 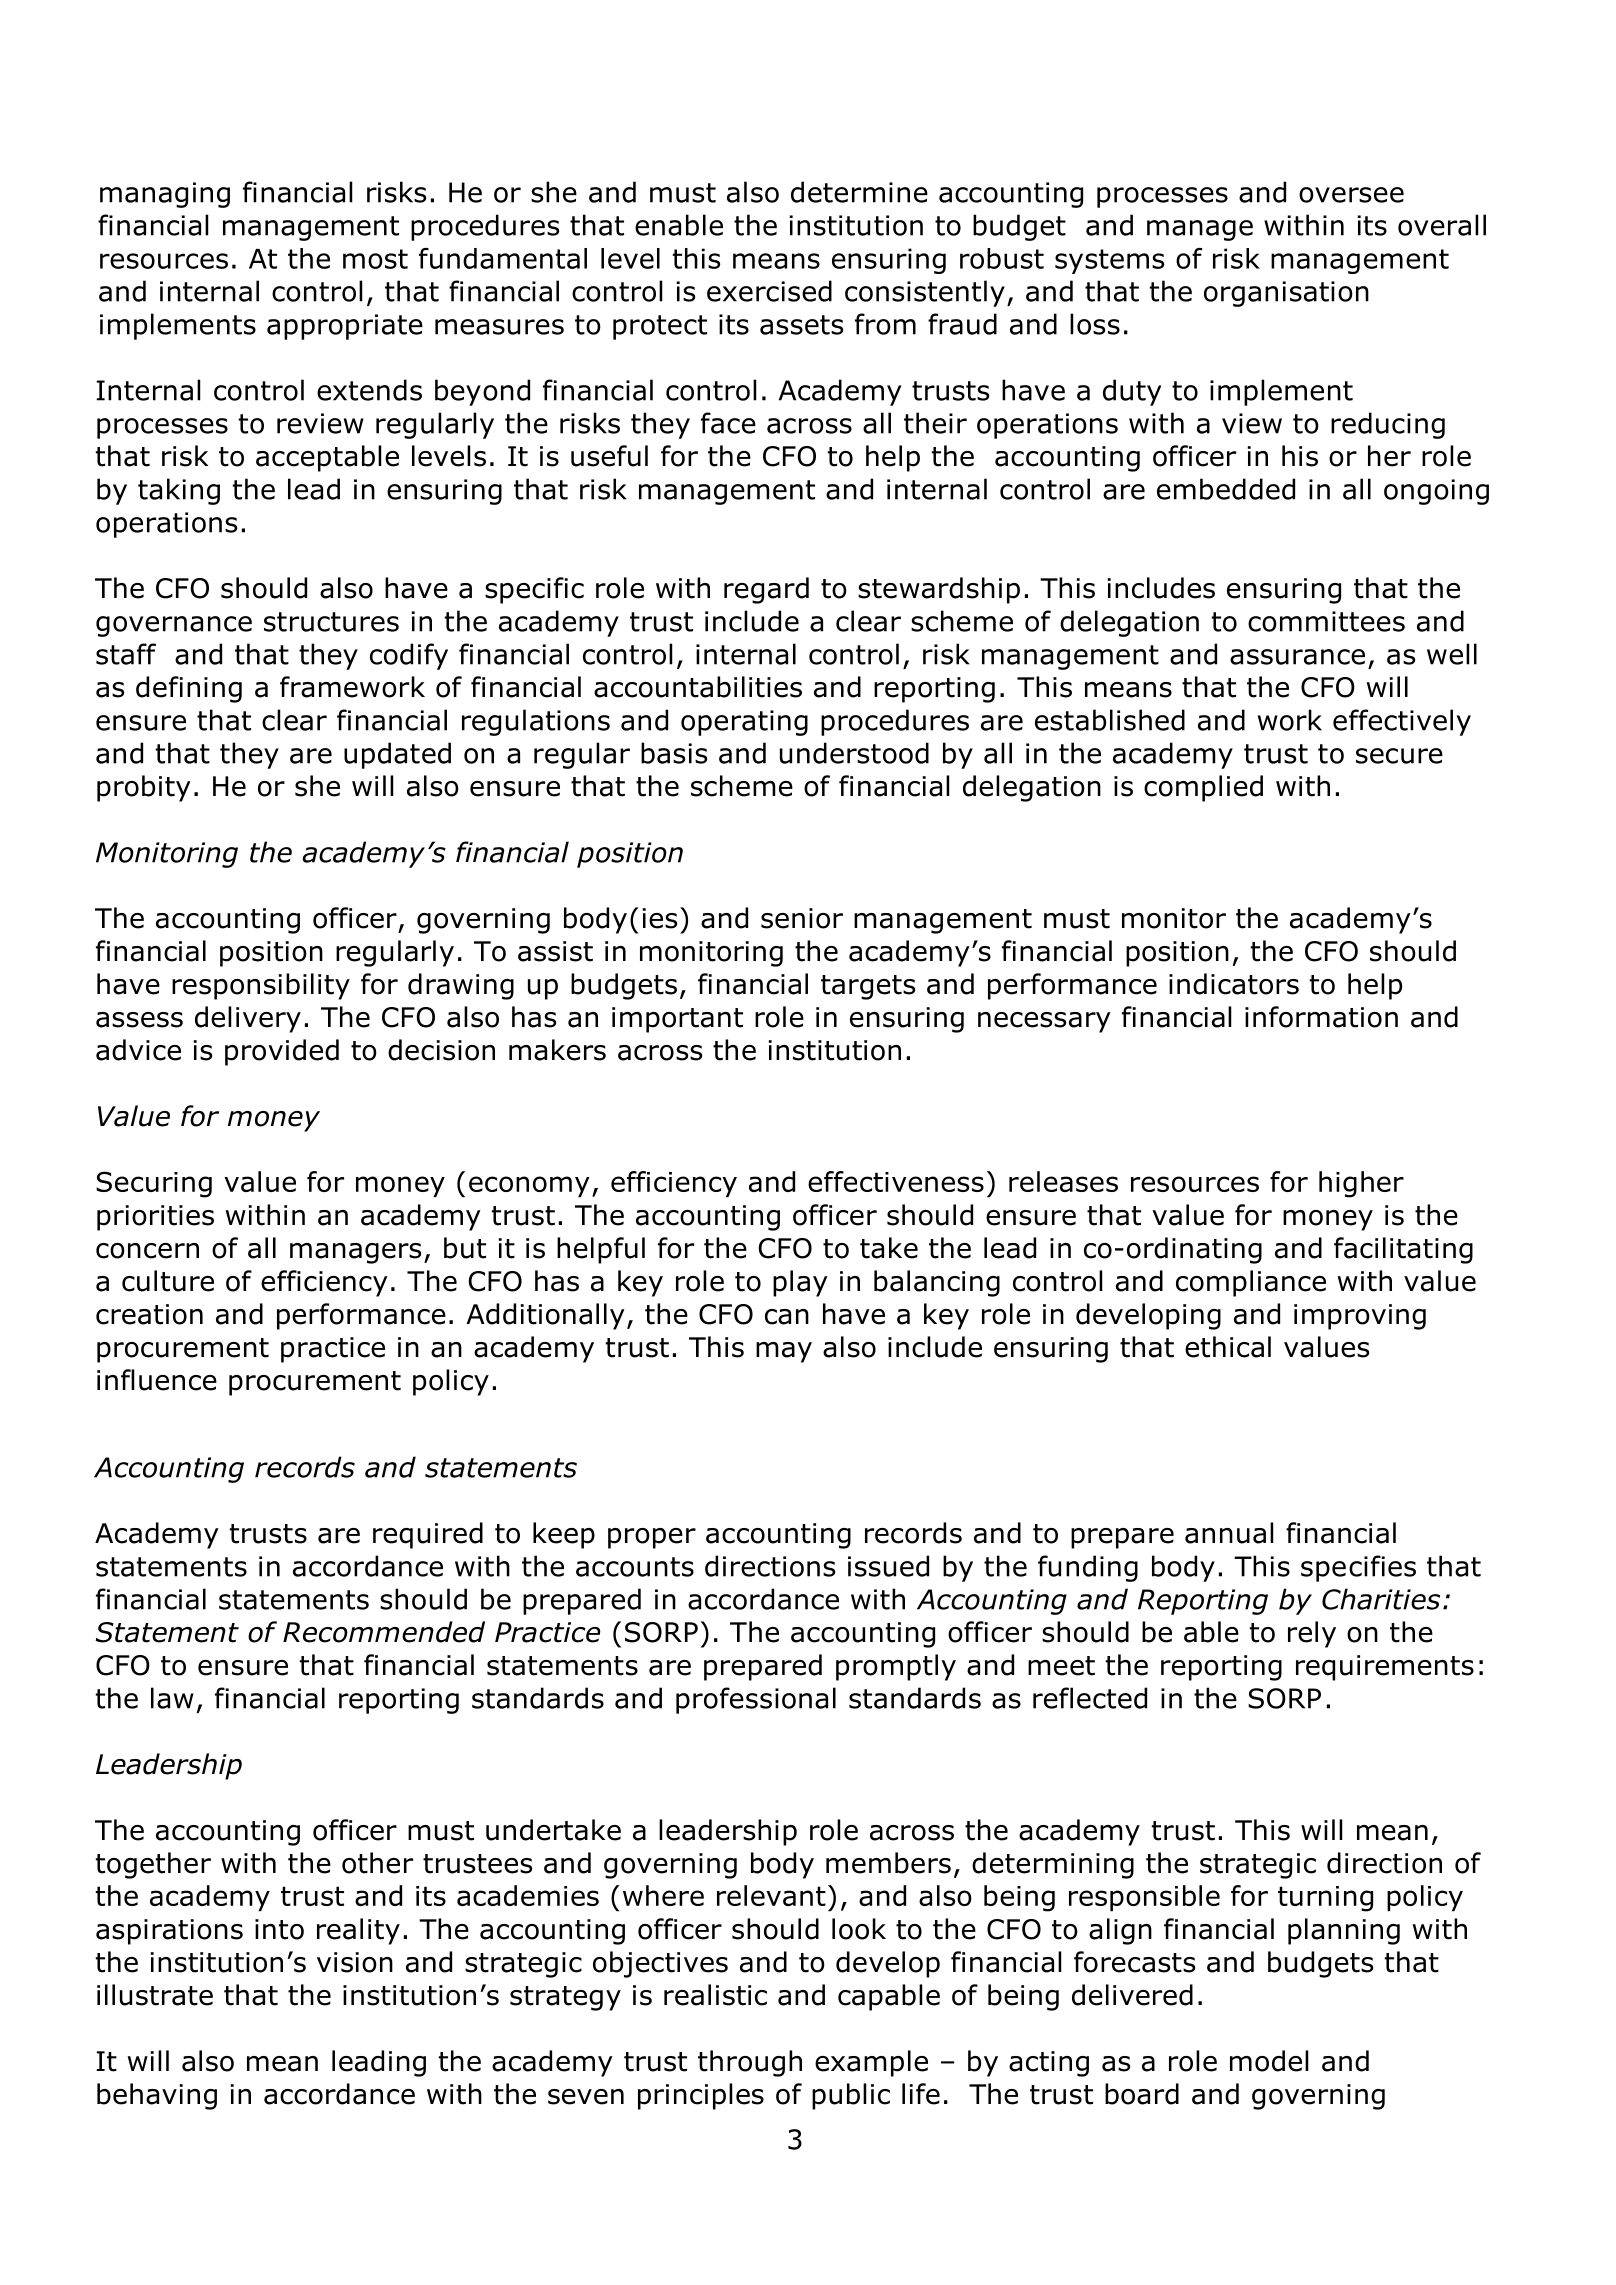 I want to click on assurance, so click(x=1297, y=657).
